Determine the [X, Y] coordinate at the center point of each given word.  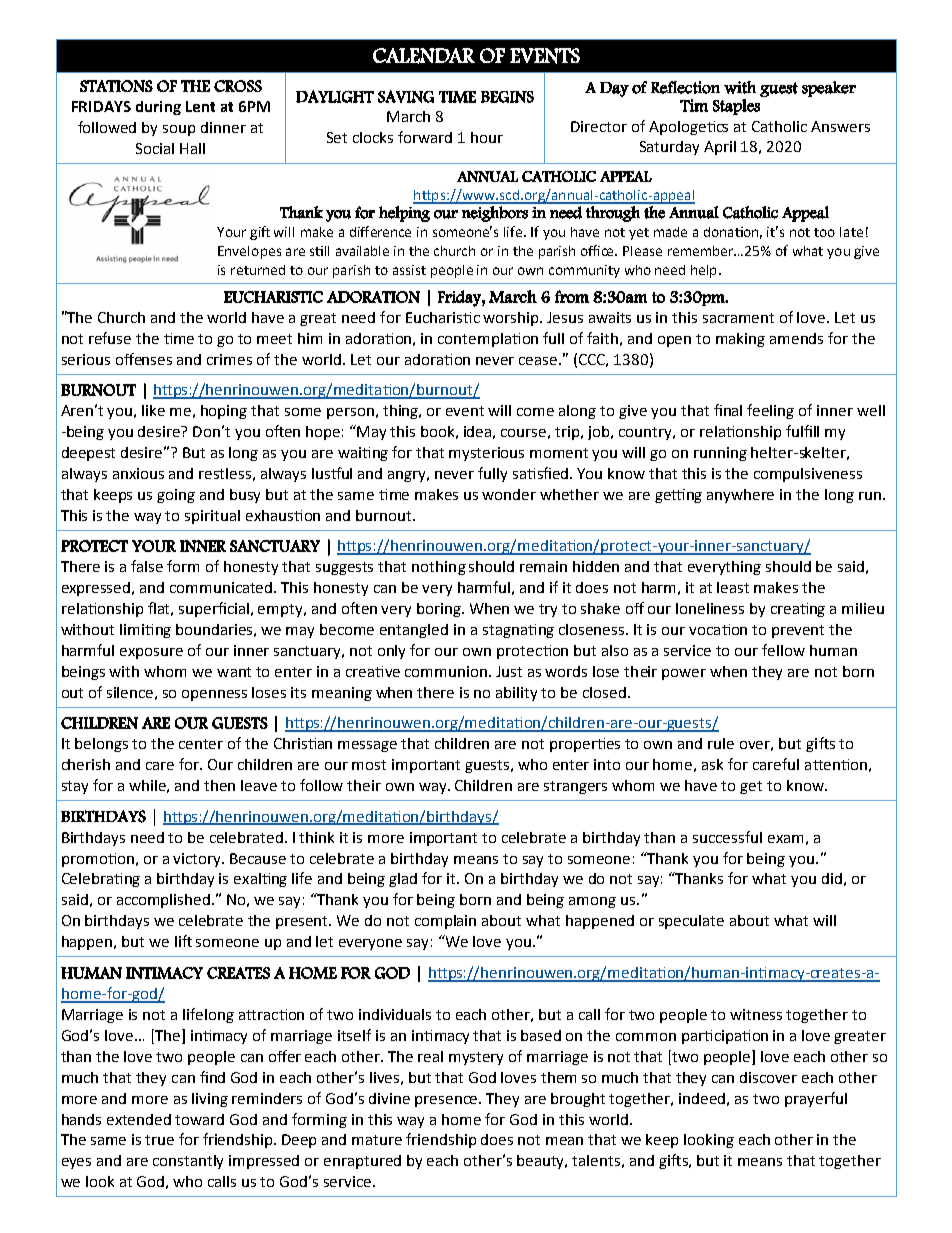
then [219, 785]
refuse [110, 338]
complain [445, 922]
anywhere [740, 496]
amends [796, 338]
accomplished [163, 901]
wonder [509, 494]
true [159, 1140]
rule [721, 743]
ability [516, 694]
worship [512, 319]
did [832, 878]
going [176, 496]
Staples [736, 107]
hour [487, 137]
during [158, 108]
